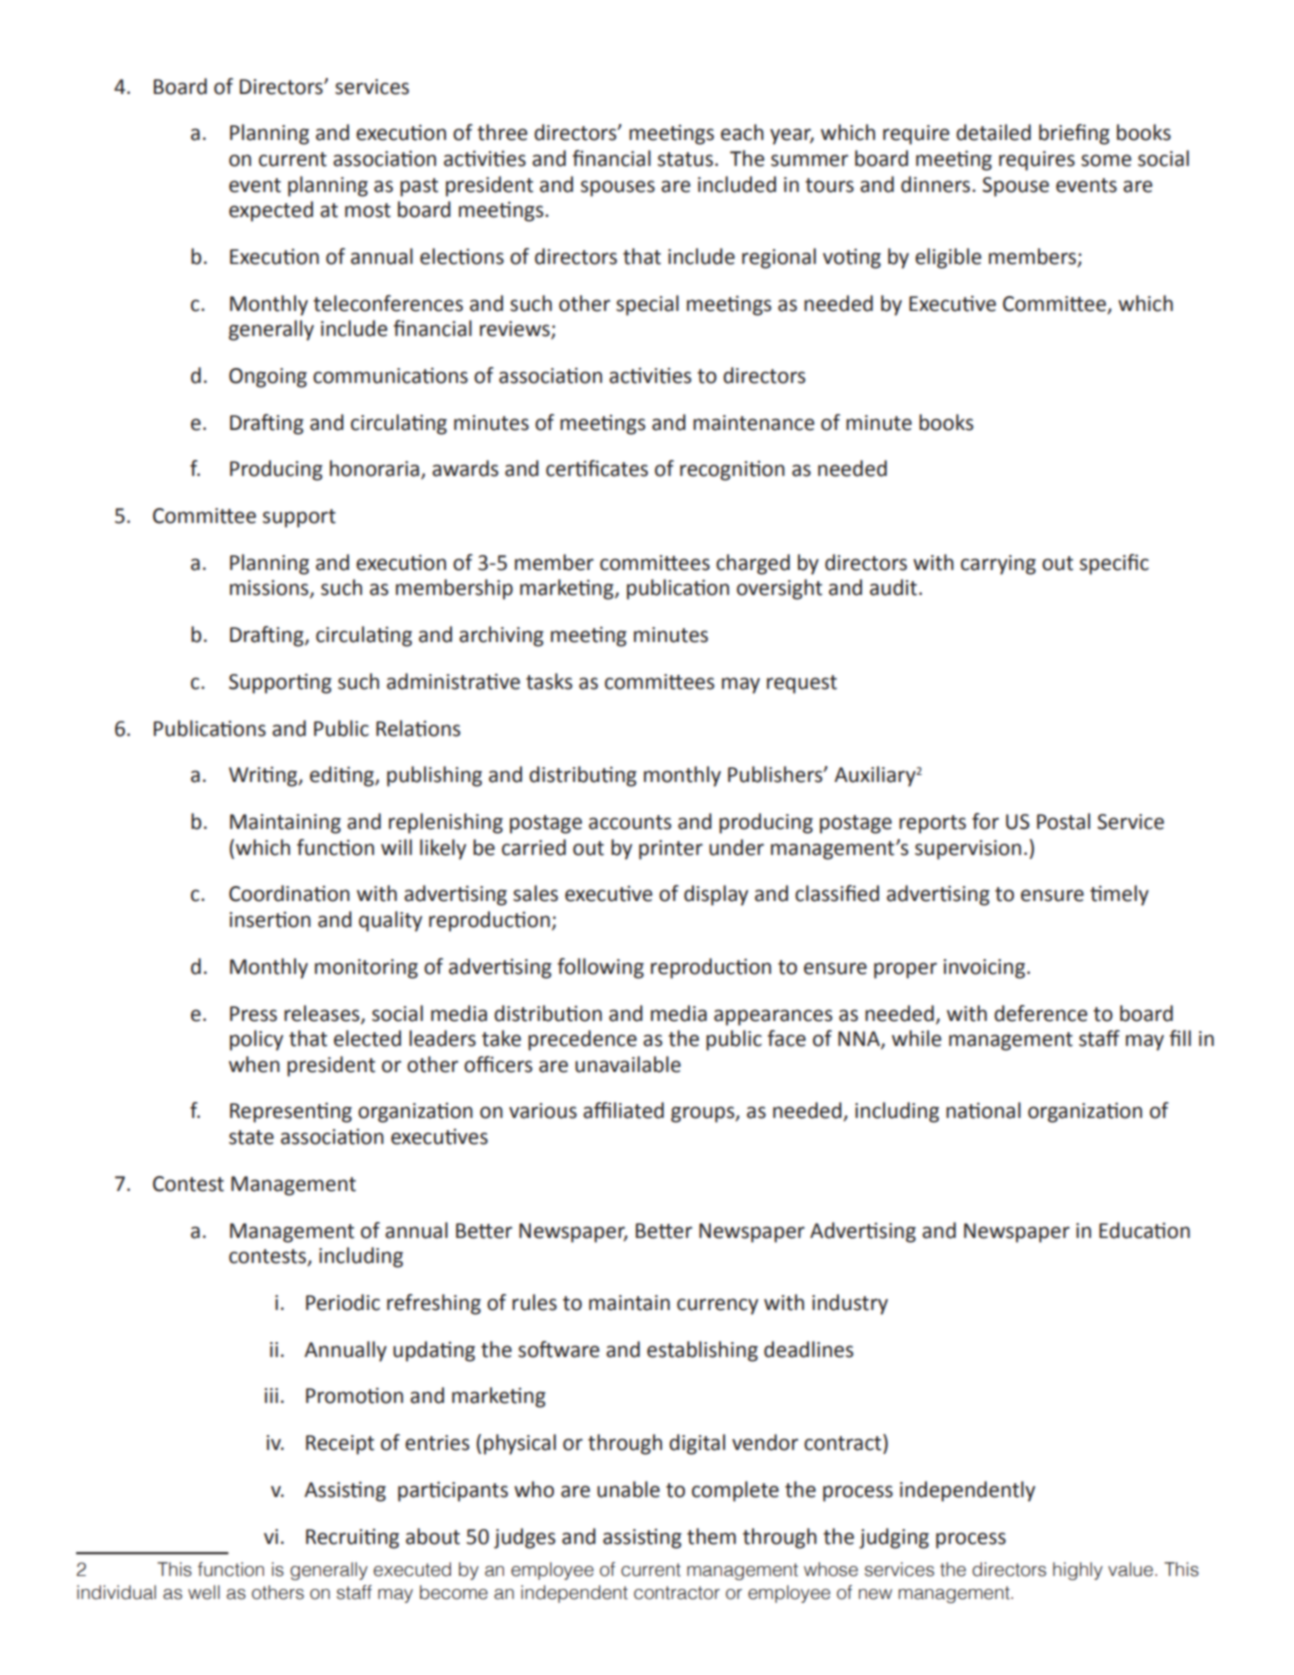 The width and height of the document is (1294, 1675). I want to click on state, so click(251, 1137).
